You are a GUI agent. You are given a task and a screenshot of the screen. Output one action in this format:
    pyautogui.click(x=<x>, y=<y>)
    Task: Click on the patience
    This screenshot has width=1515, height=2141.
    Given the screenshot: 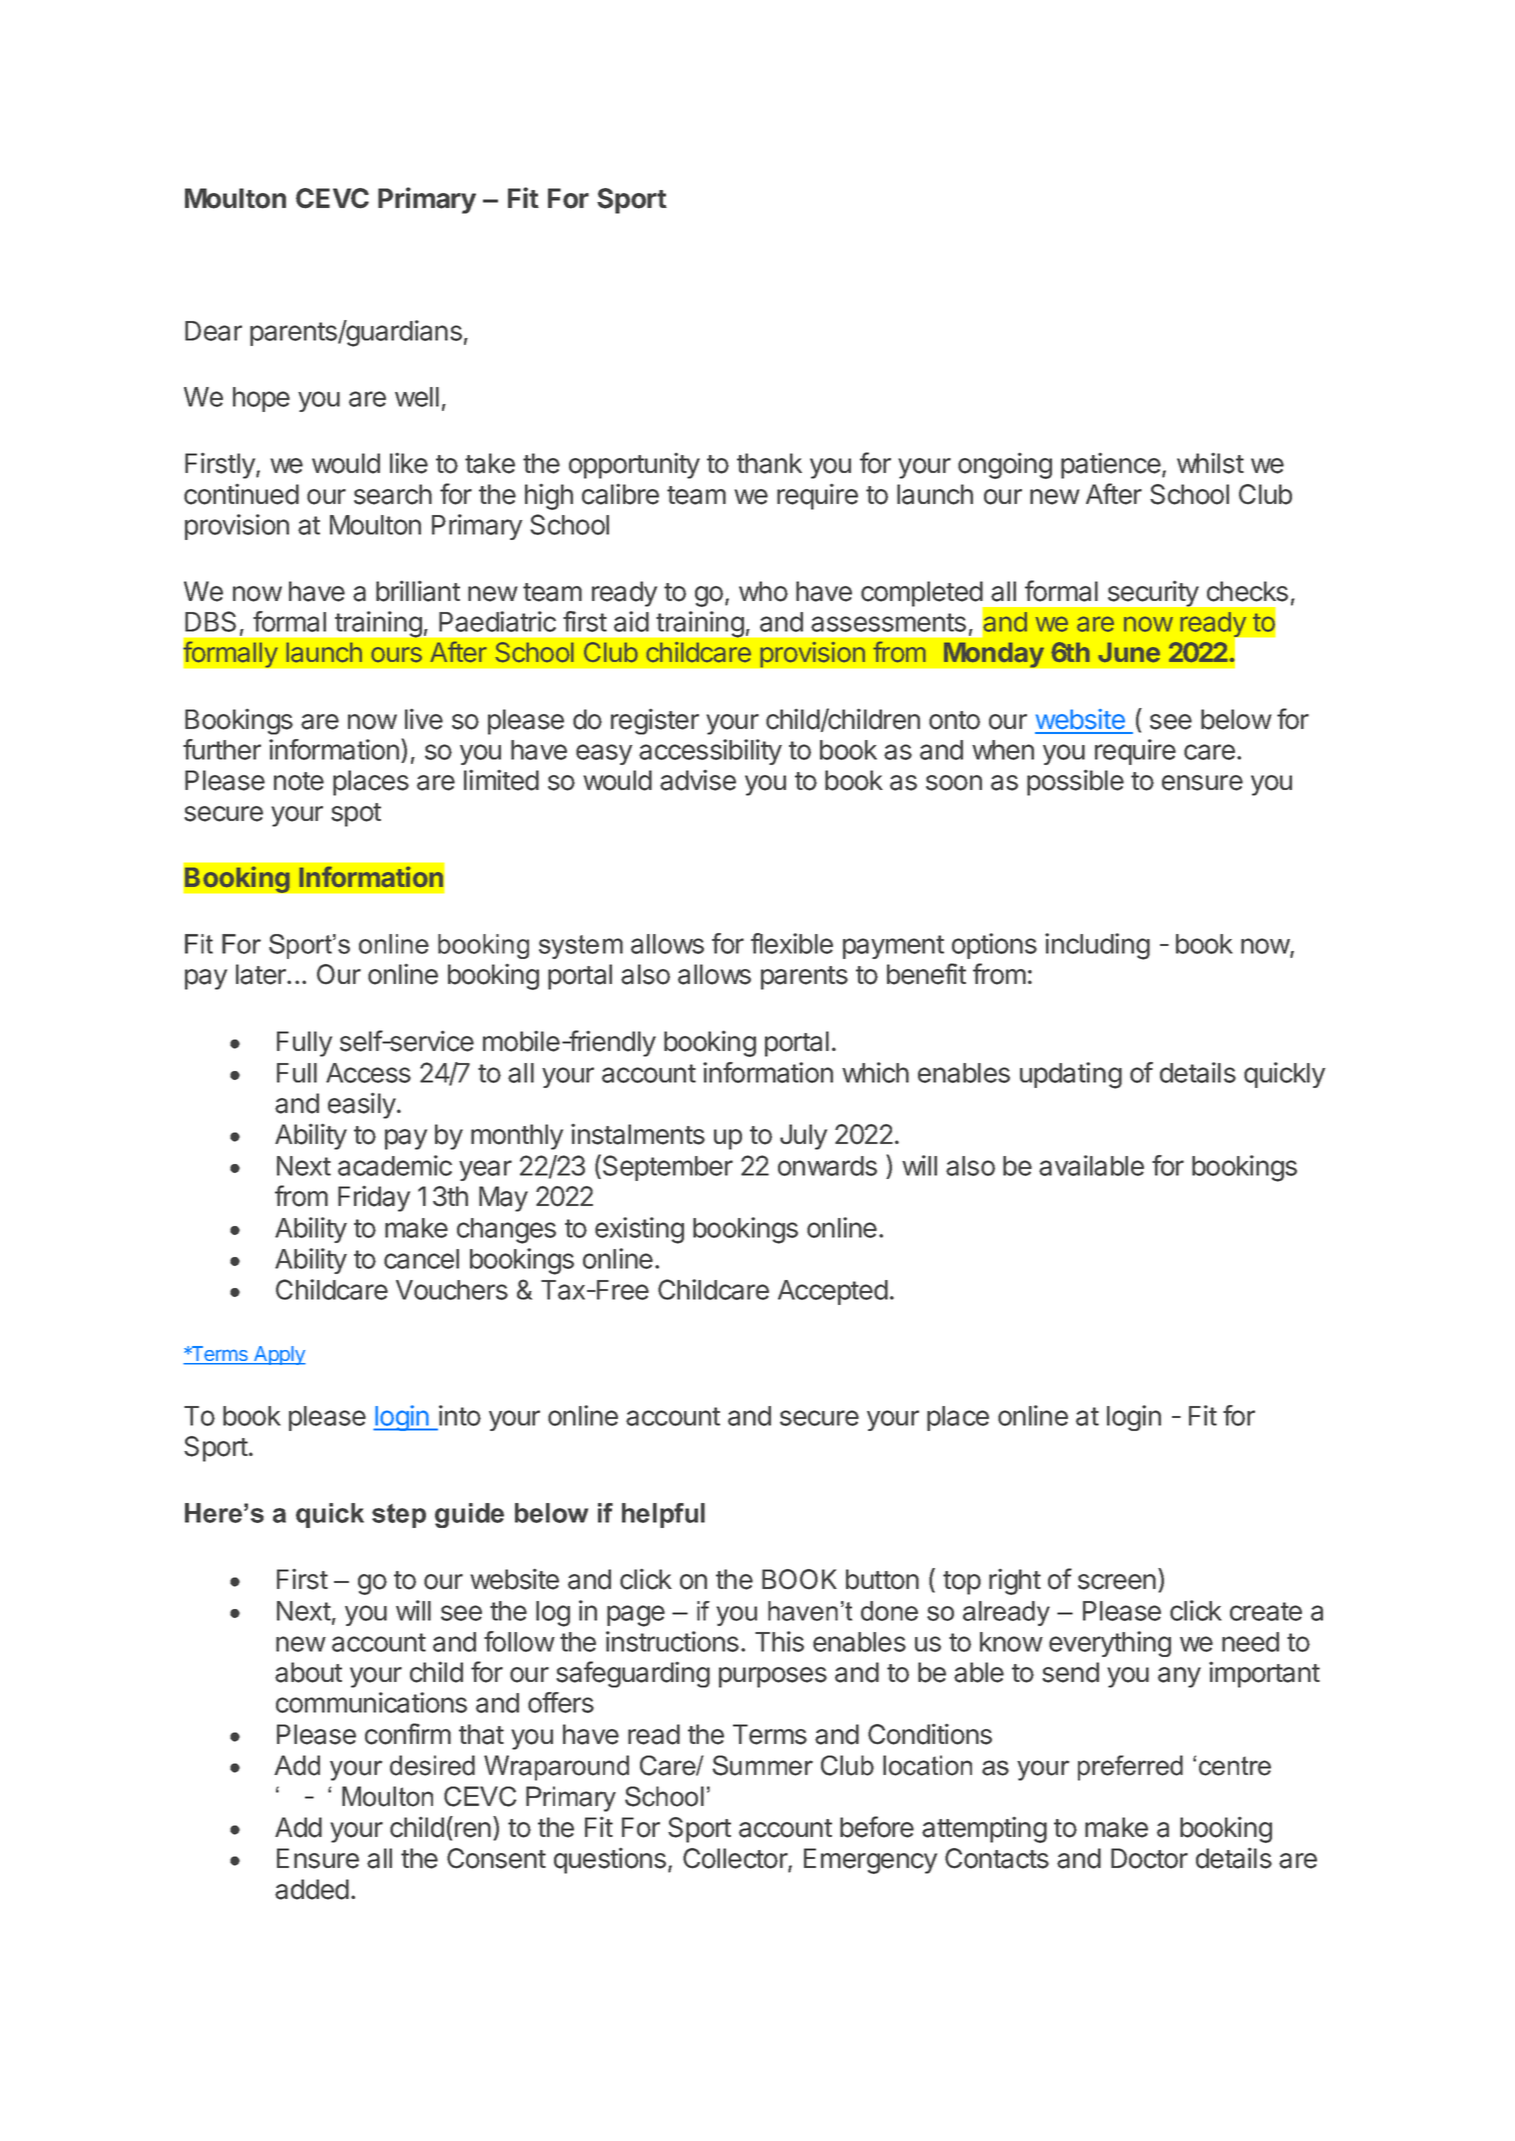 What is the action you would take?
    pyautogui.click(x=1112, y=465)
